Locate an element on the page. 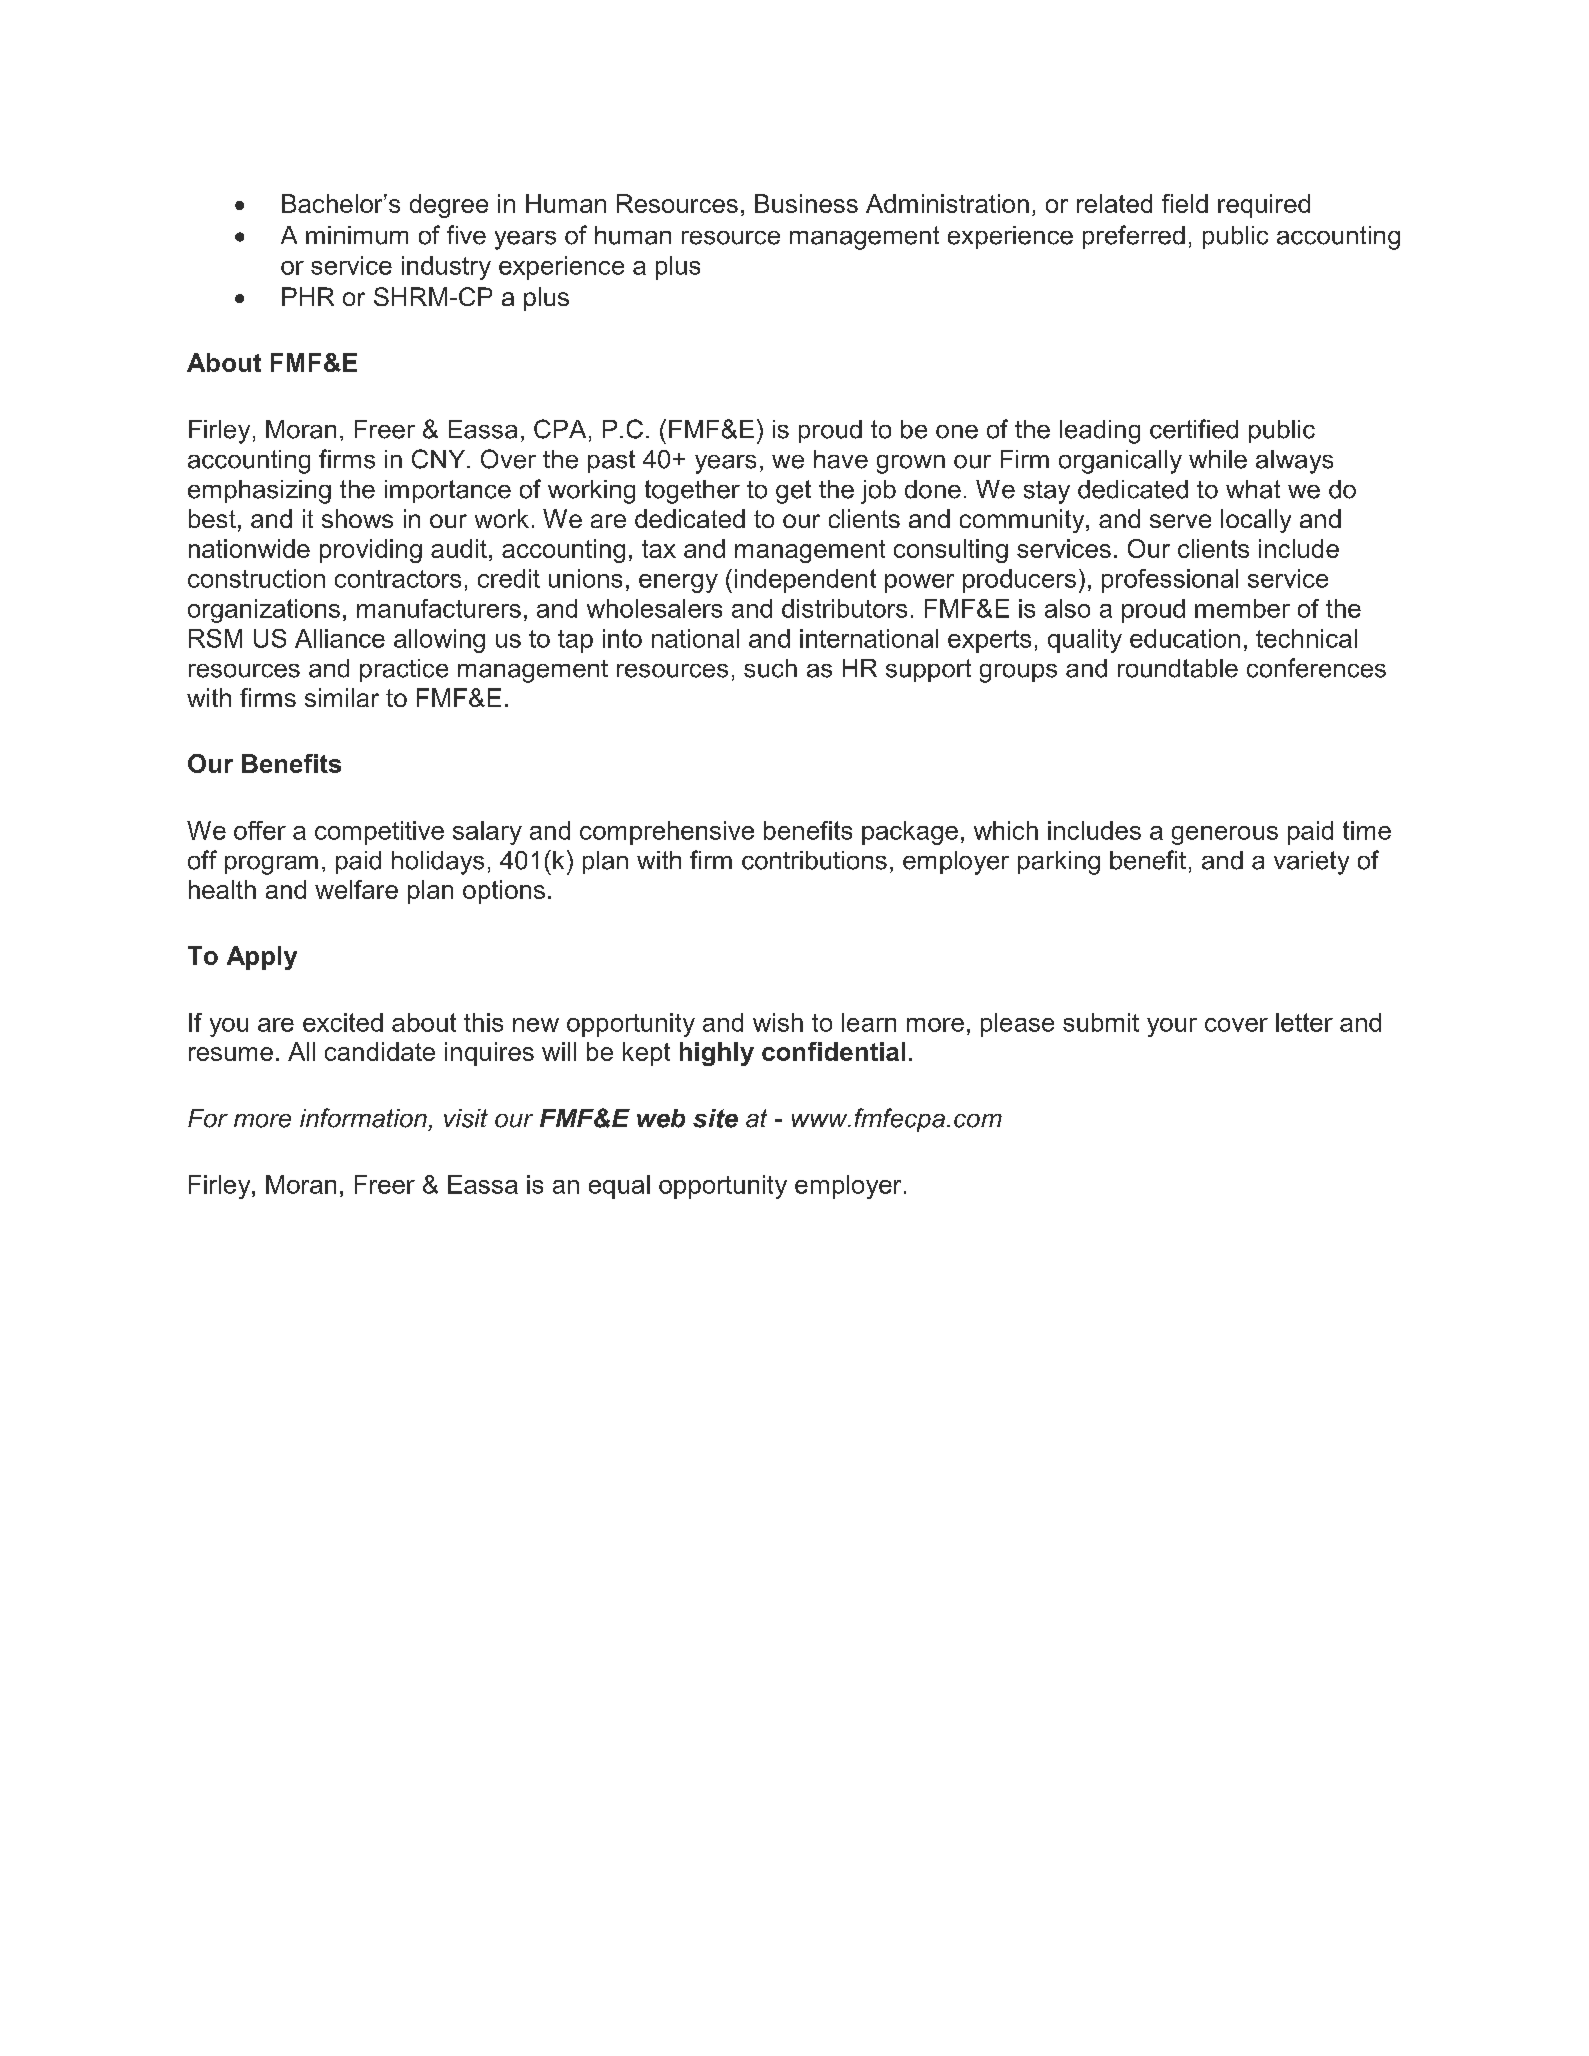  competitive is located at coordinates (379, 833).
